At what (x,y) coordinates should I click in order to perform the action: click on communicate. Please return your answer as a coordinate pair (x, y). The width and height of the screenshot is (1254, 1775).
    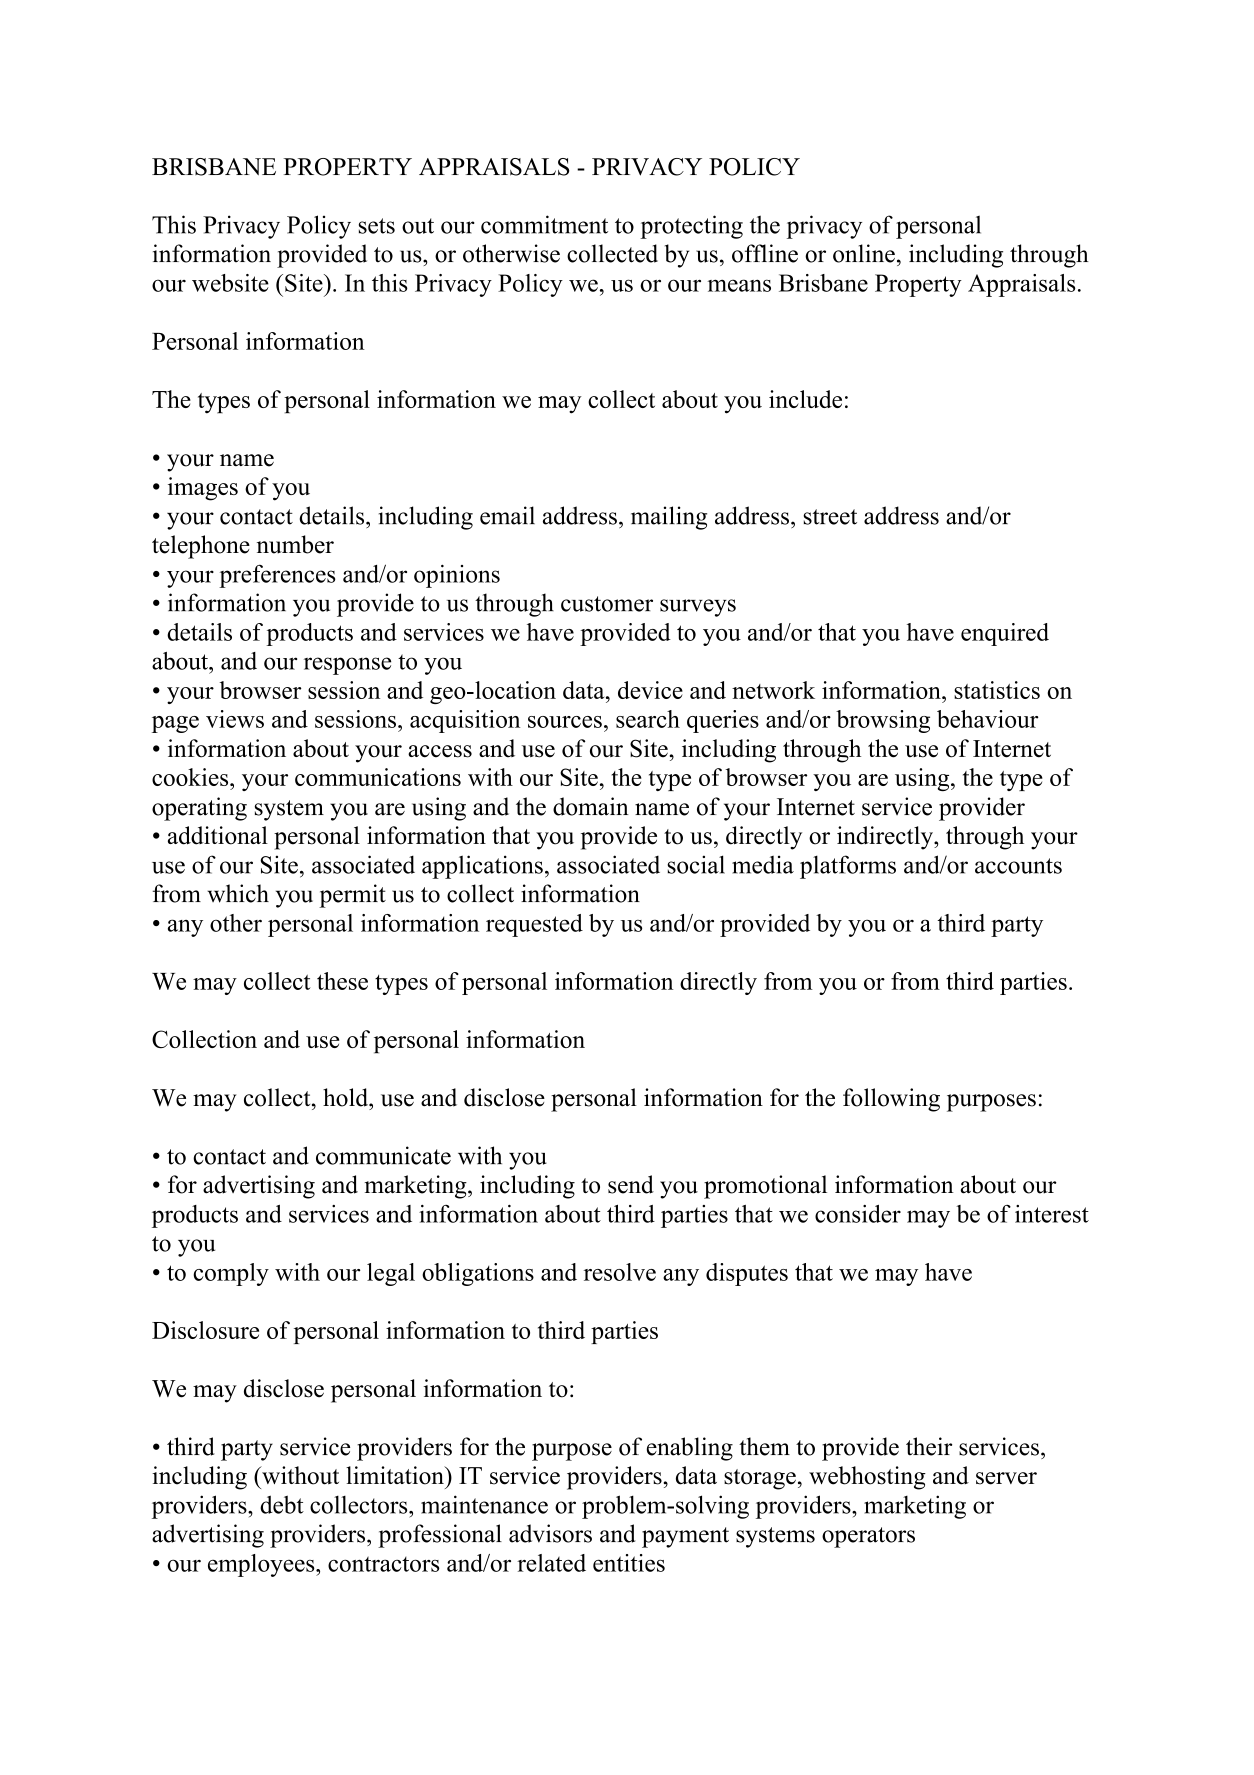
    Looking at the image, I should click on (383, 1155).
